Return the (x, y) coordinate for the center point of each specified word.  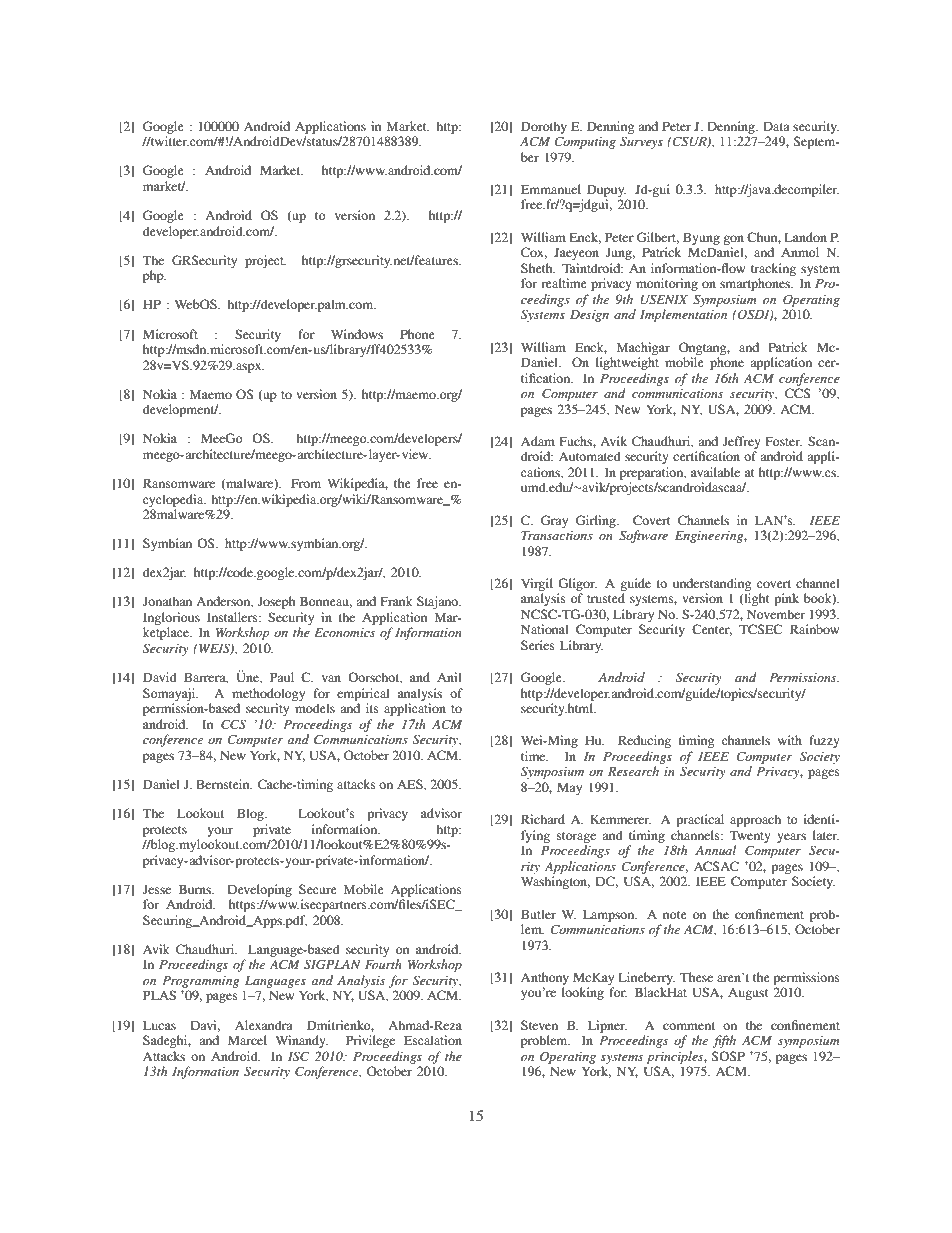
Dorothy (544, 127)
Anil (449, 677)
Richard (543, 819)
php (154, 276)
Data (776, 126)
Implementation (683, 315)
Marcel (247, 1040)
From (306, 483)
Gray (554, 521)
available (715, 472)
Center (712, 630)
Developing (260, 890)
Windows (357, 334)
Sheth (538, 268)
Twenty (750, 836)
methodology (268, 694)
